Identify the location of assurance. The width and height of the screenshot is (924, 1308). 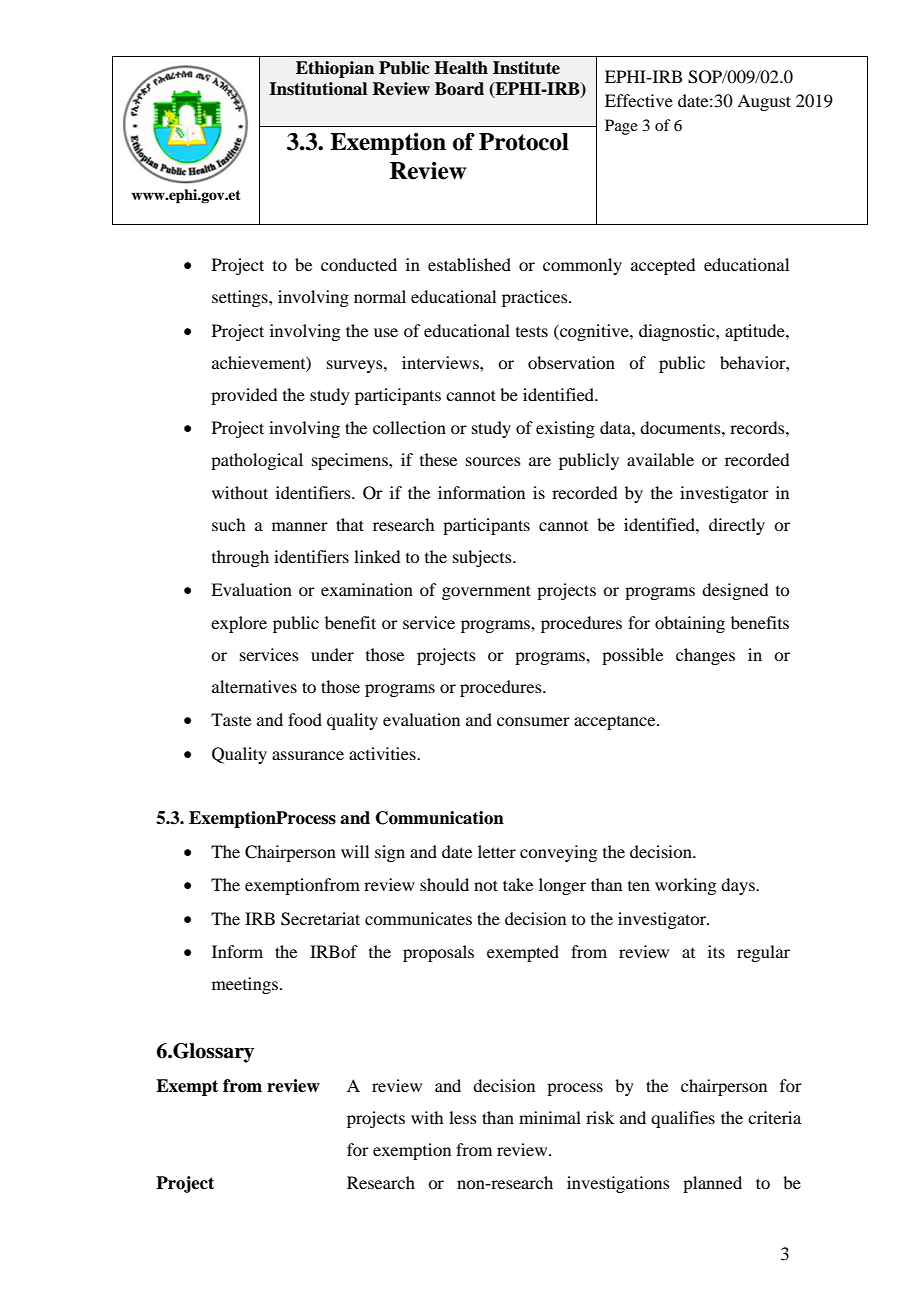
(308, 755).
